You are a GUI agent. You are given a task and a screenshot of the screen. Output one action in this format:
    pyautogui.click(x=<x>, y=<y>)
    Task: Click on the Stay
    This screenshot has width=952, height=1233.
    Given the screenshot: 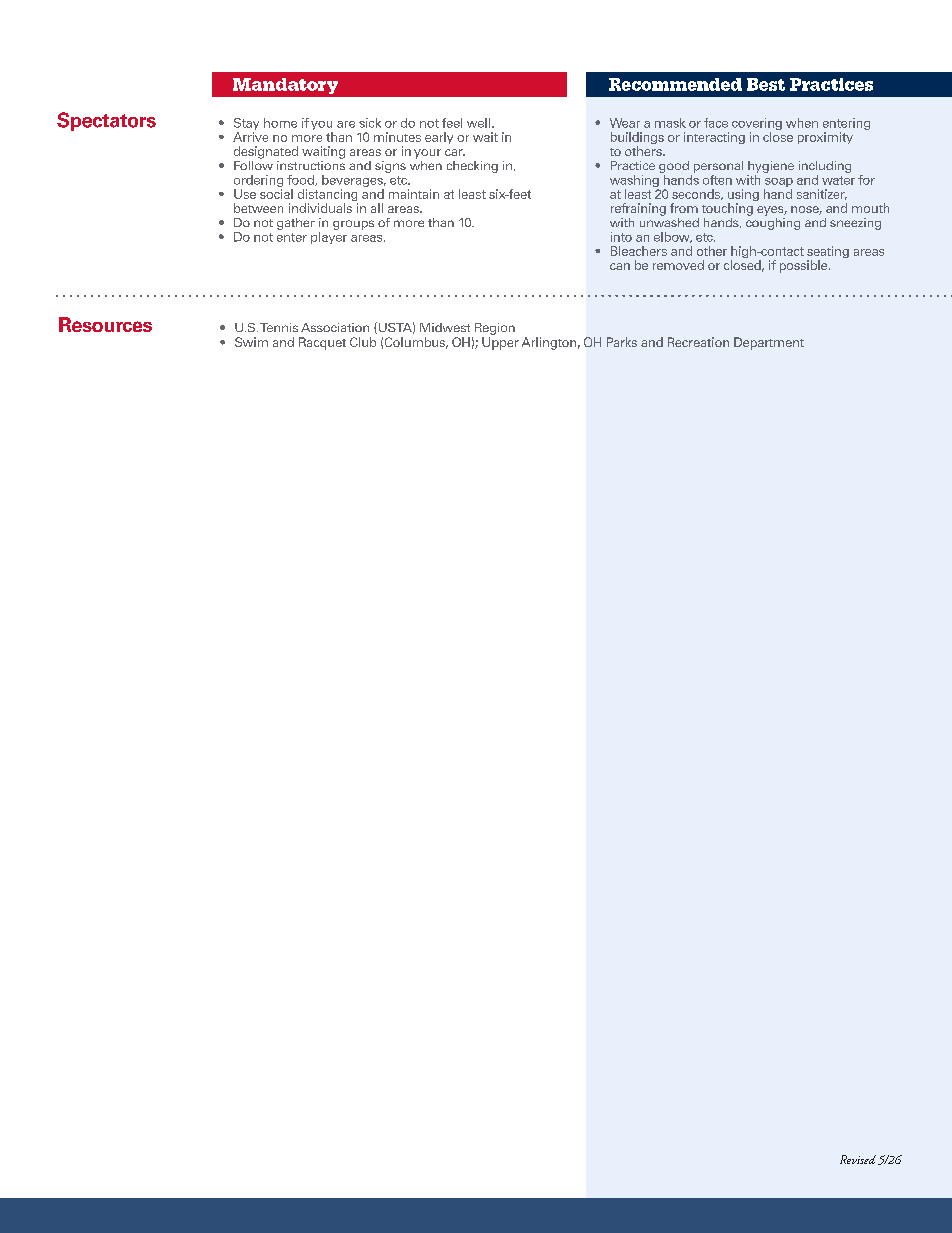 What is the action you would take?
    pyautogui.click(x=246, y=124)
